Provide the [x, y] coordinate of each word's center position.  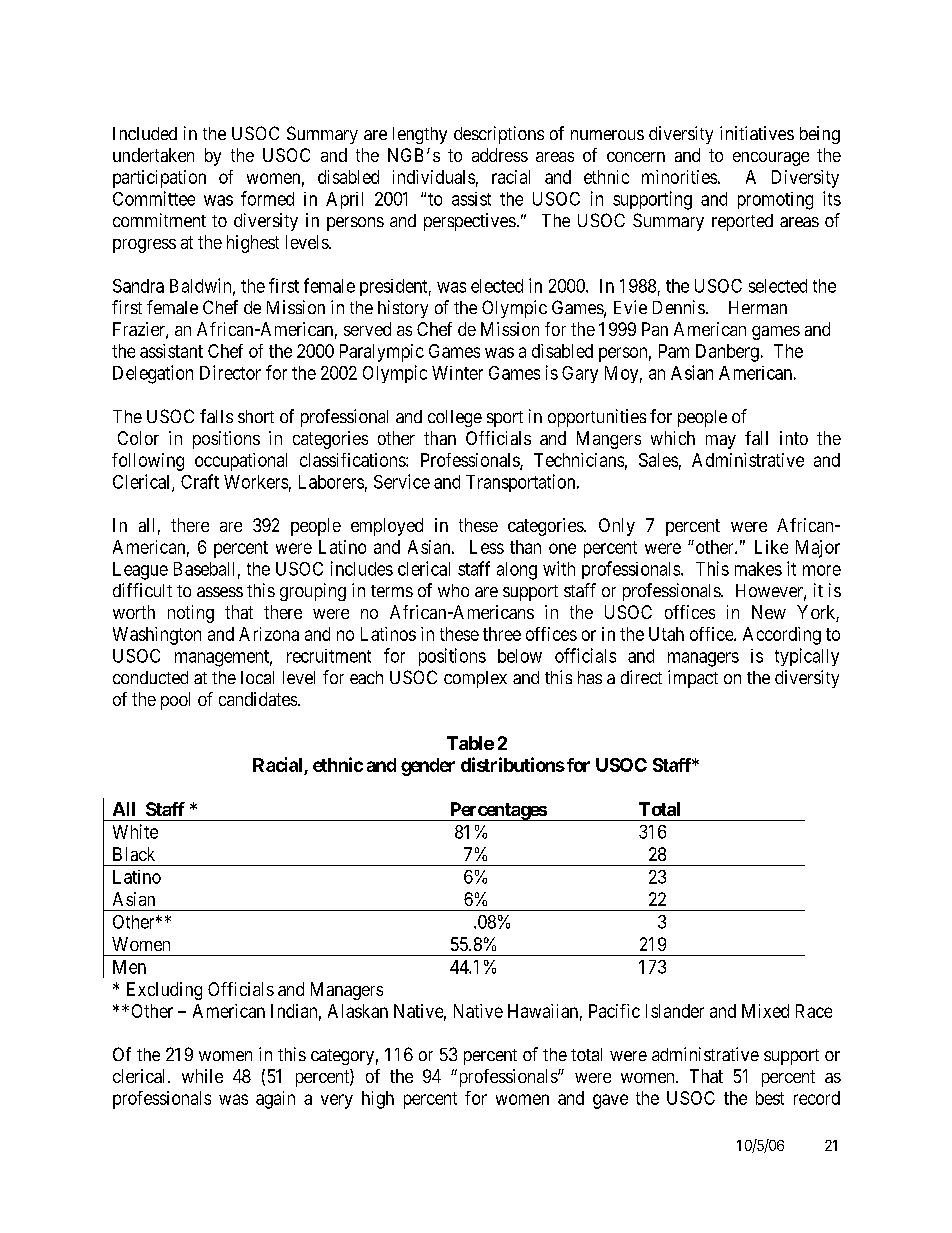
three [502, 634]
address [500, 155]
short [256, 416]
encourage [771, 159]
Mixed [765, 1011]
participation [159, 179]
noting [191, 614]
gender [428, 767]
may [721, 442]
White [135, 831]
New [769, 612]
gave [610, 1101]
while [202, 1076]
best [770, 1098]
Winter [457, 373]
